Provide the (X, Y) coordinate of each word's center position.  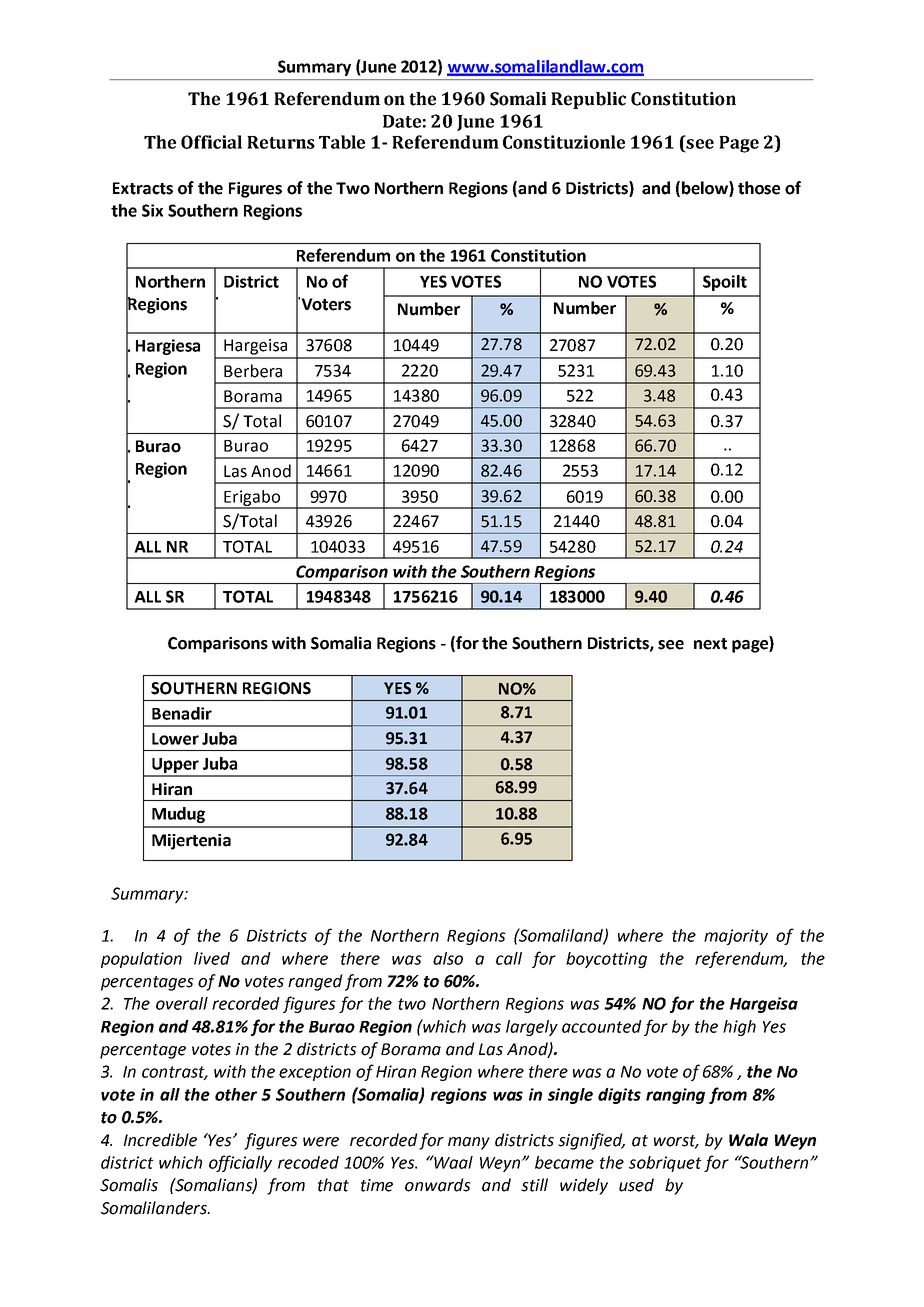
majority (736, 937)
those (759, 188)
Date (402, 121)
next (710, 644)
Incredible (160, 1140)
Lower (175, 739)
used (636, 1185)
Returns (281, 142)
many (469, 1143)
